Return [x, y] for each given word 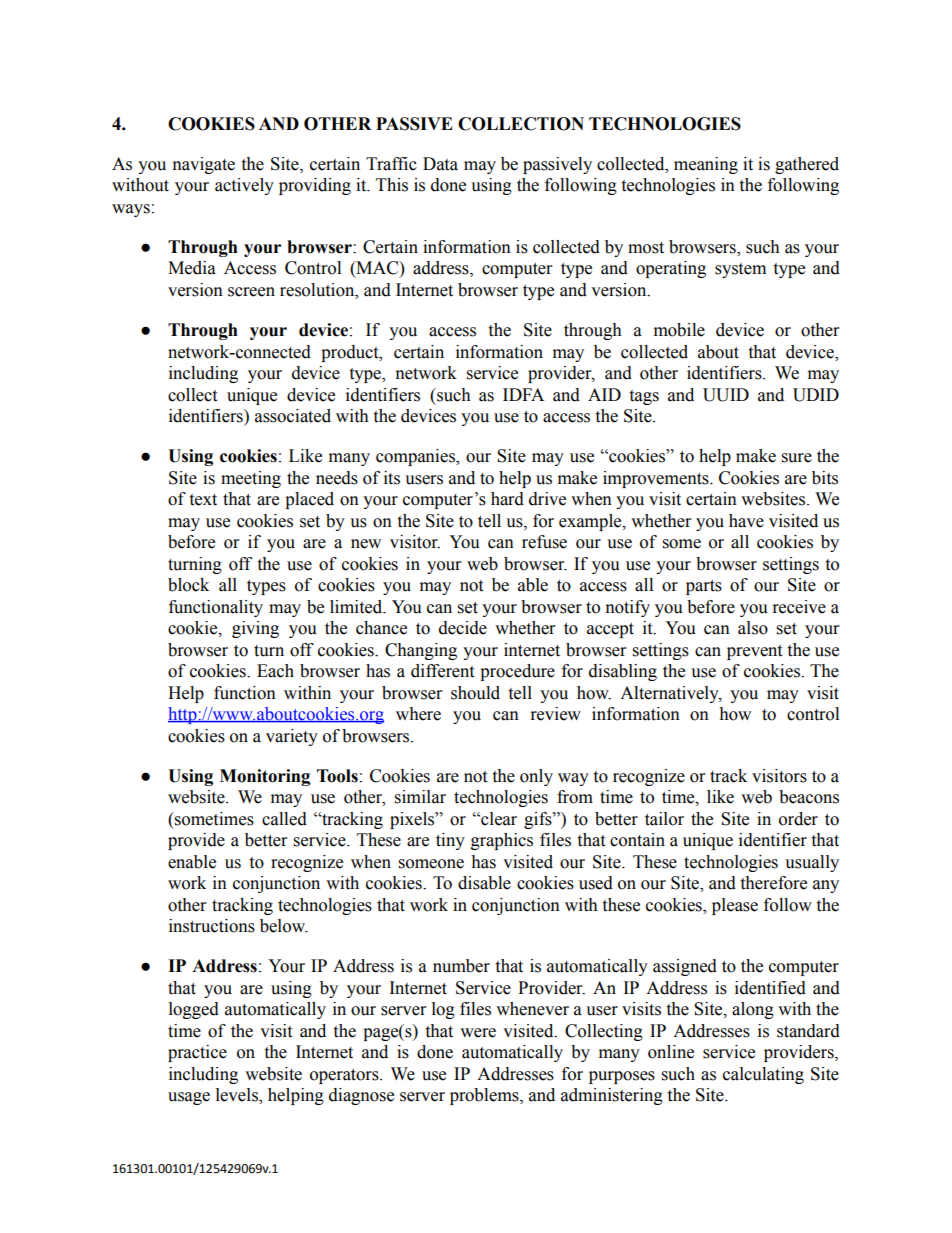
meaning [706, 165]
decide [463, 628]
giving [255, 629]
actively [244, 186]
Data [440, 164]
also [753, 628]
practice [197, 1053]
